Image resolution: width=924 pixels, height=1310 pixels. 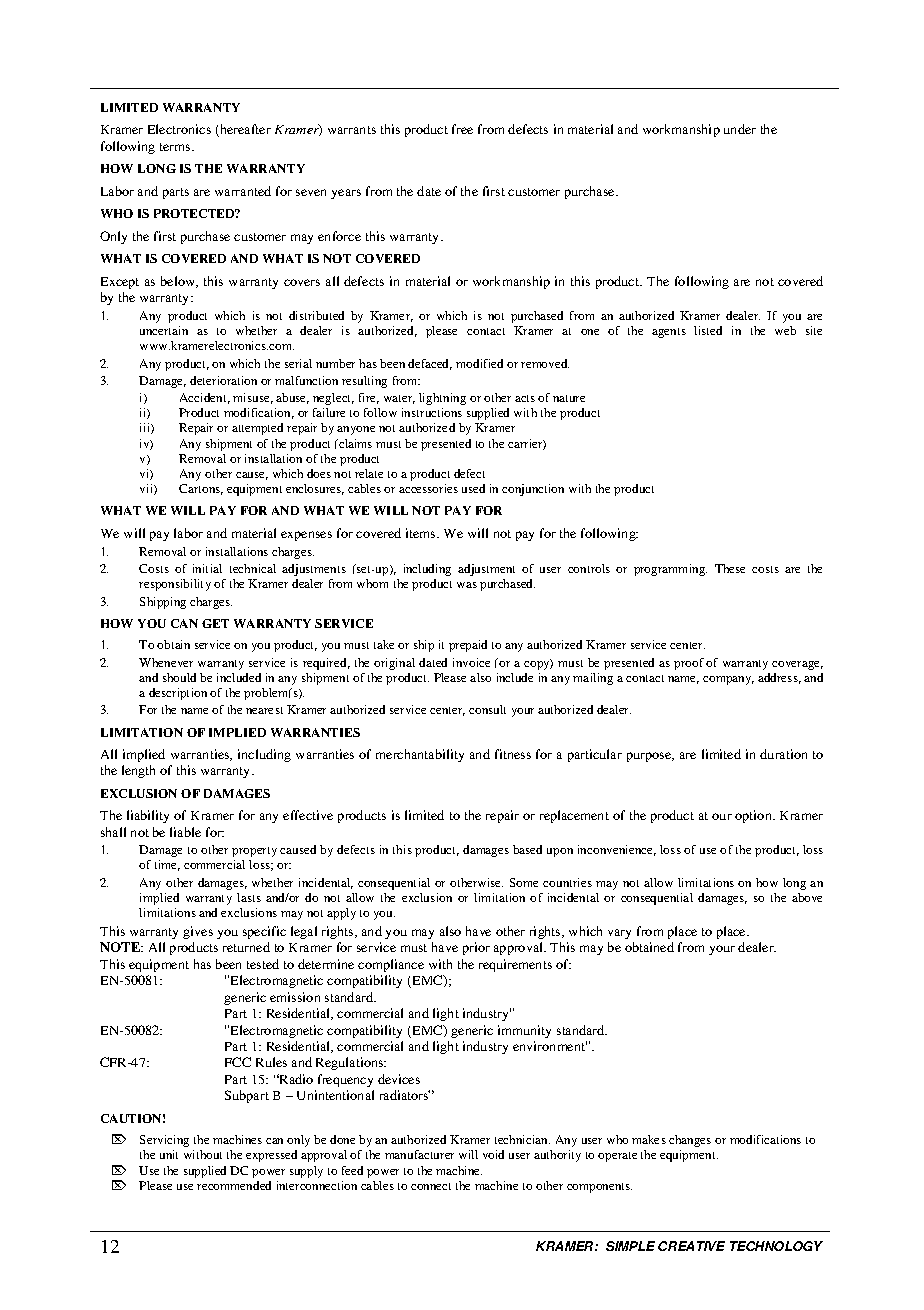 What do you see at coordinates (175, 147) in the document?
I see `terms` at bounding box center [175, 147].
